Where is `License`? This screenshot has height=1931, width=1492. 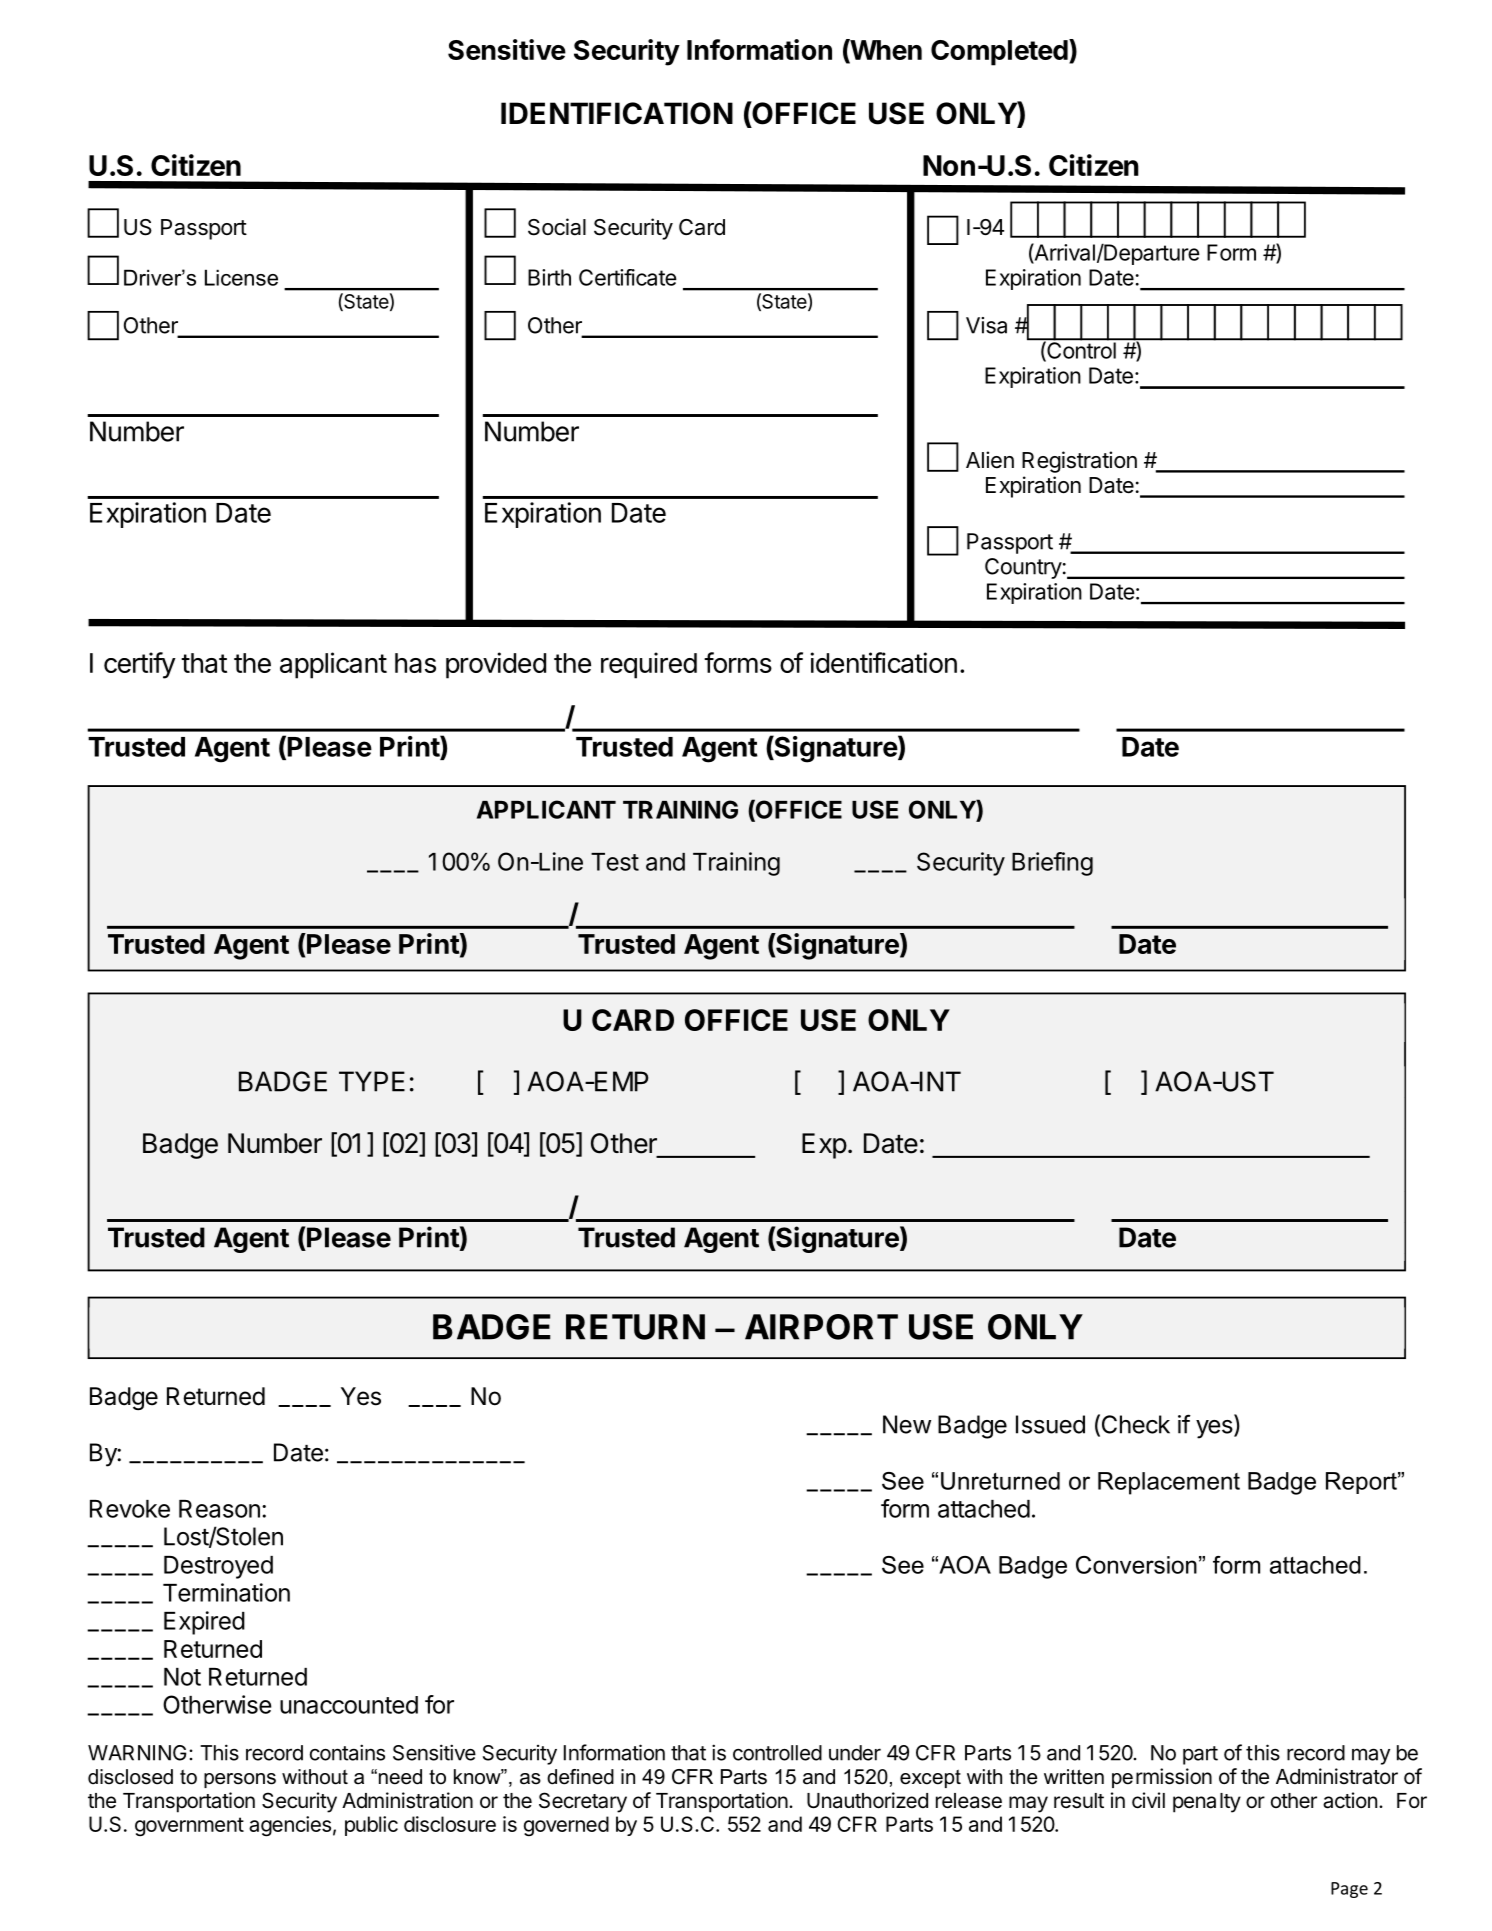
License is located at coordinates (241, 277).
